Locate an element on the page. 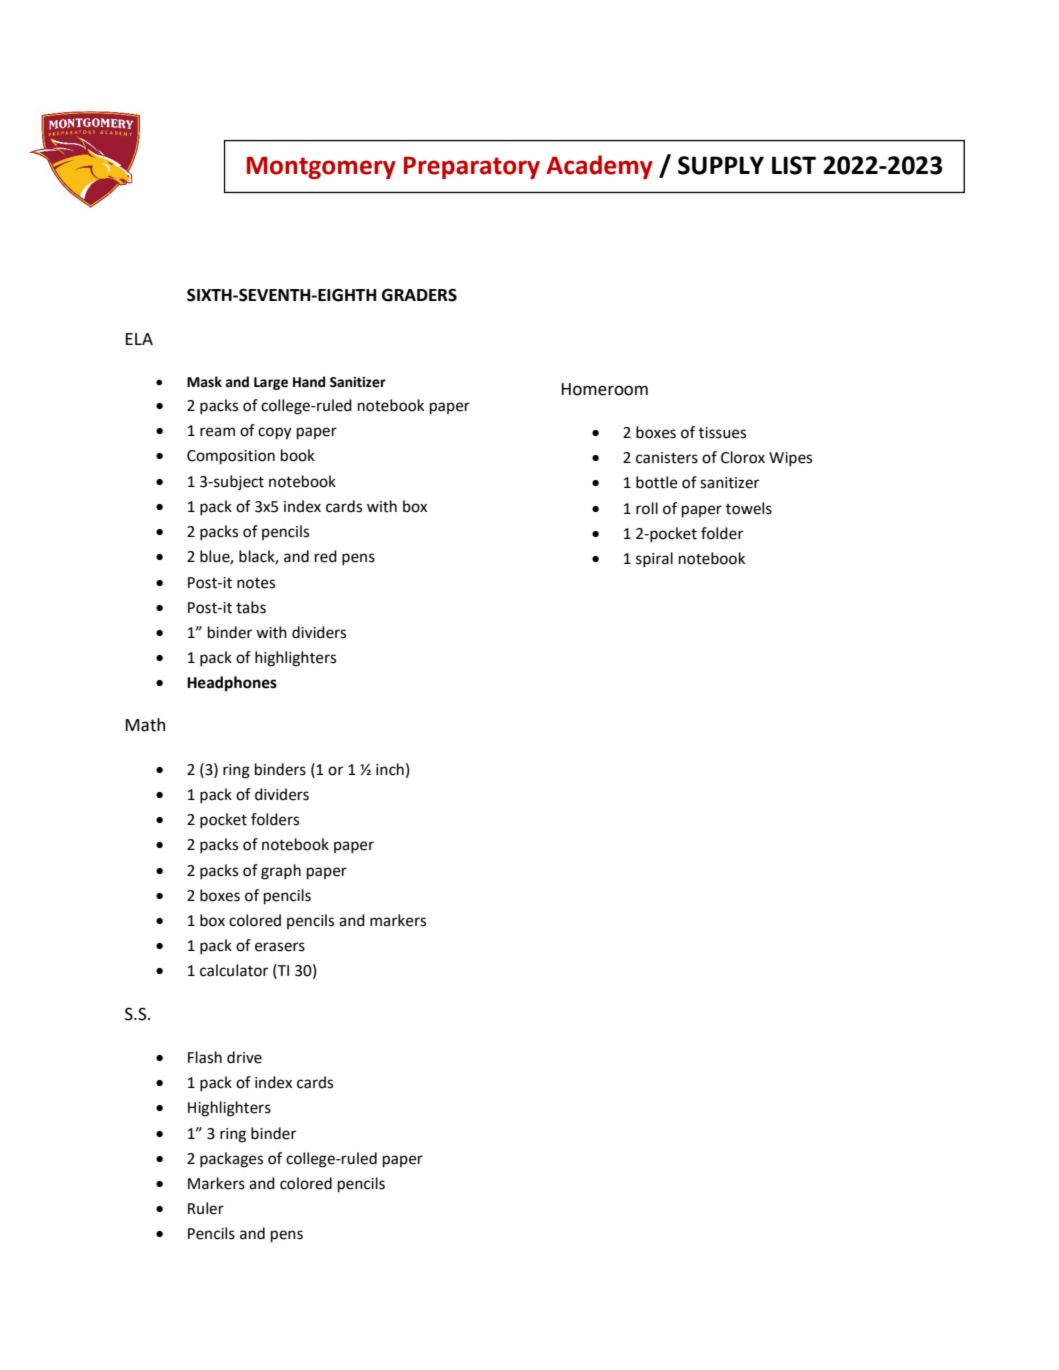 The width and height of the image is (1059, 1370). Composition is located at coordinates (231, 457).
